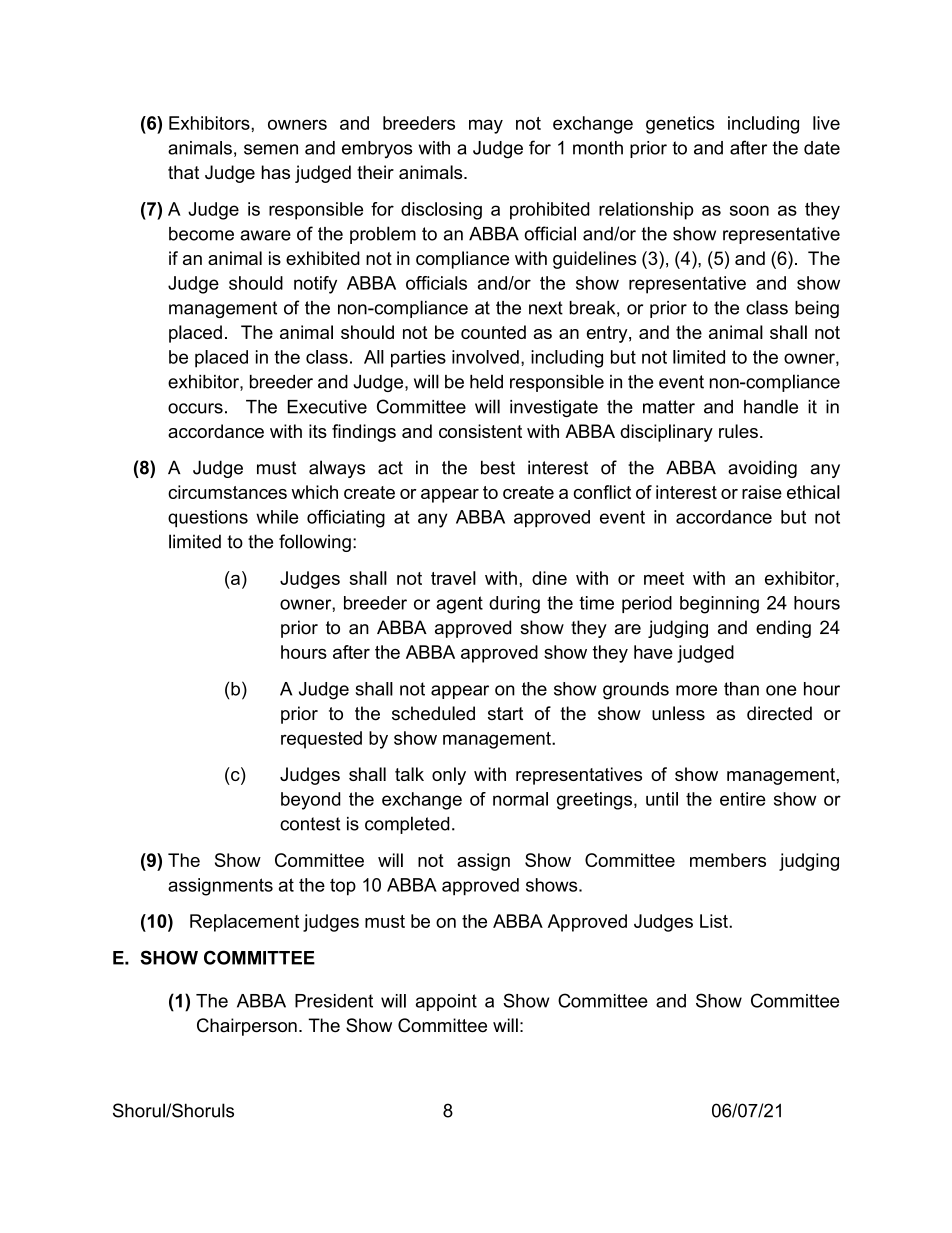 The image size is (952, 1233). I want to click on date, so click(822, 148).
